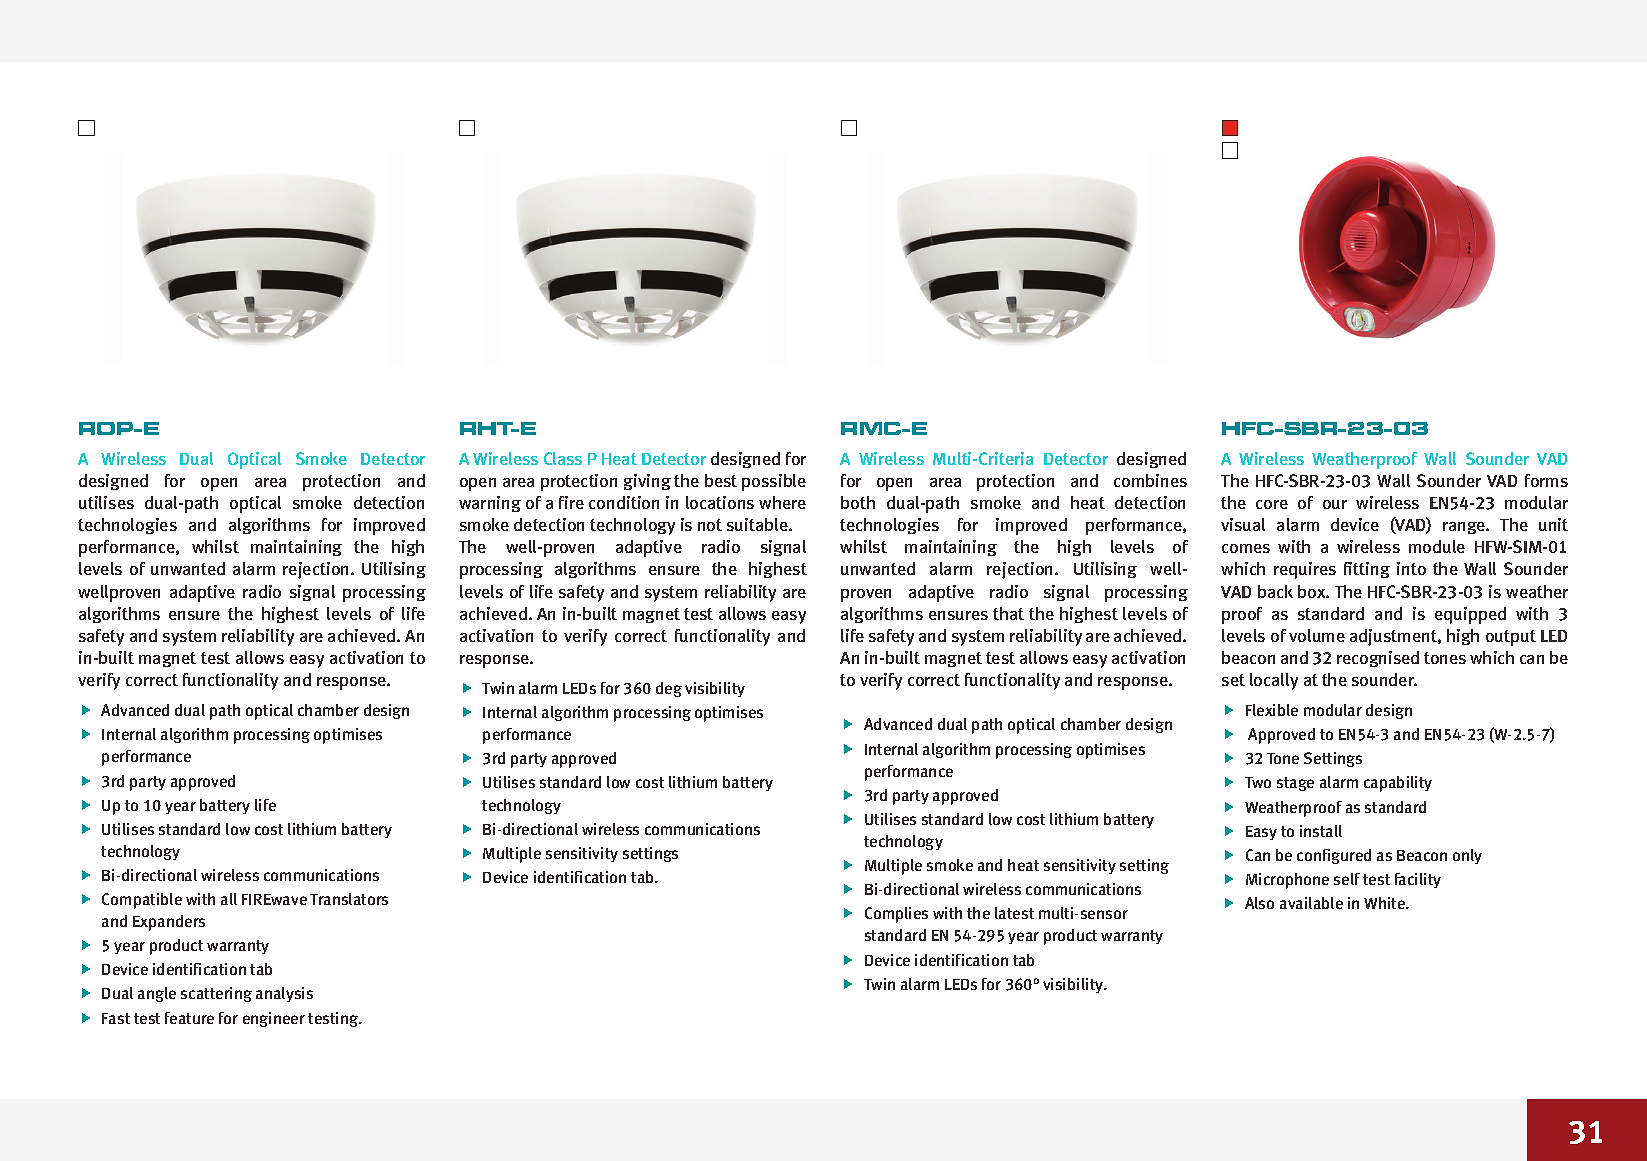 This screenshot has width=1647, height=1161. Describe the element at coordinates (1386, 903) in the screenshot. I see `White` at that location.
